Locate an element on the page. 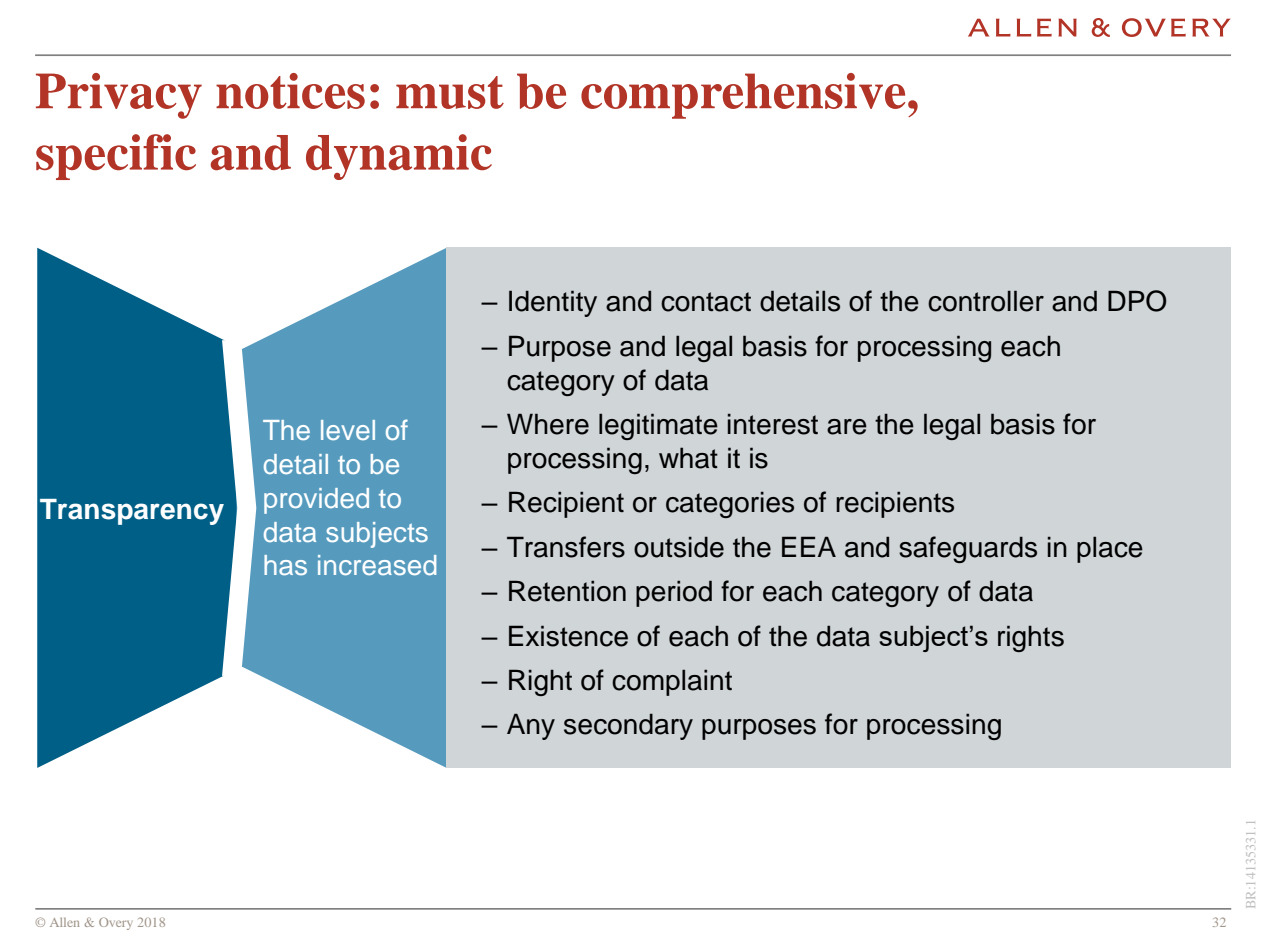  safeguards is located at coordinates (968, 549).
